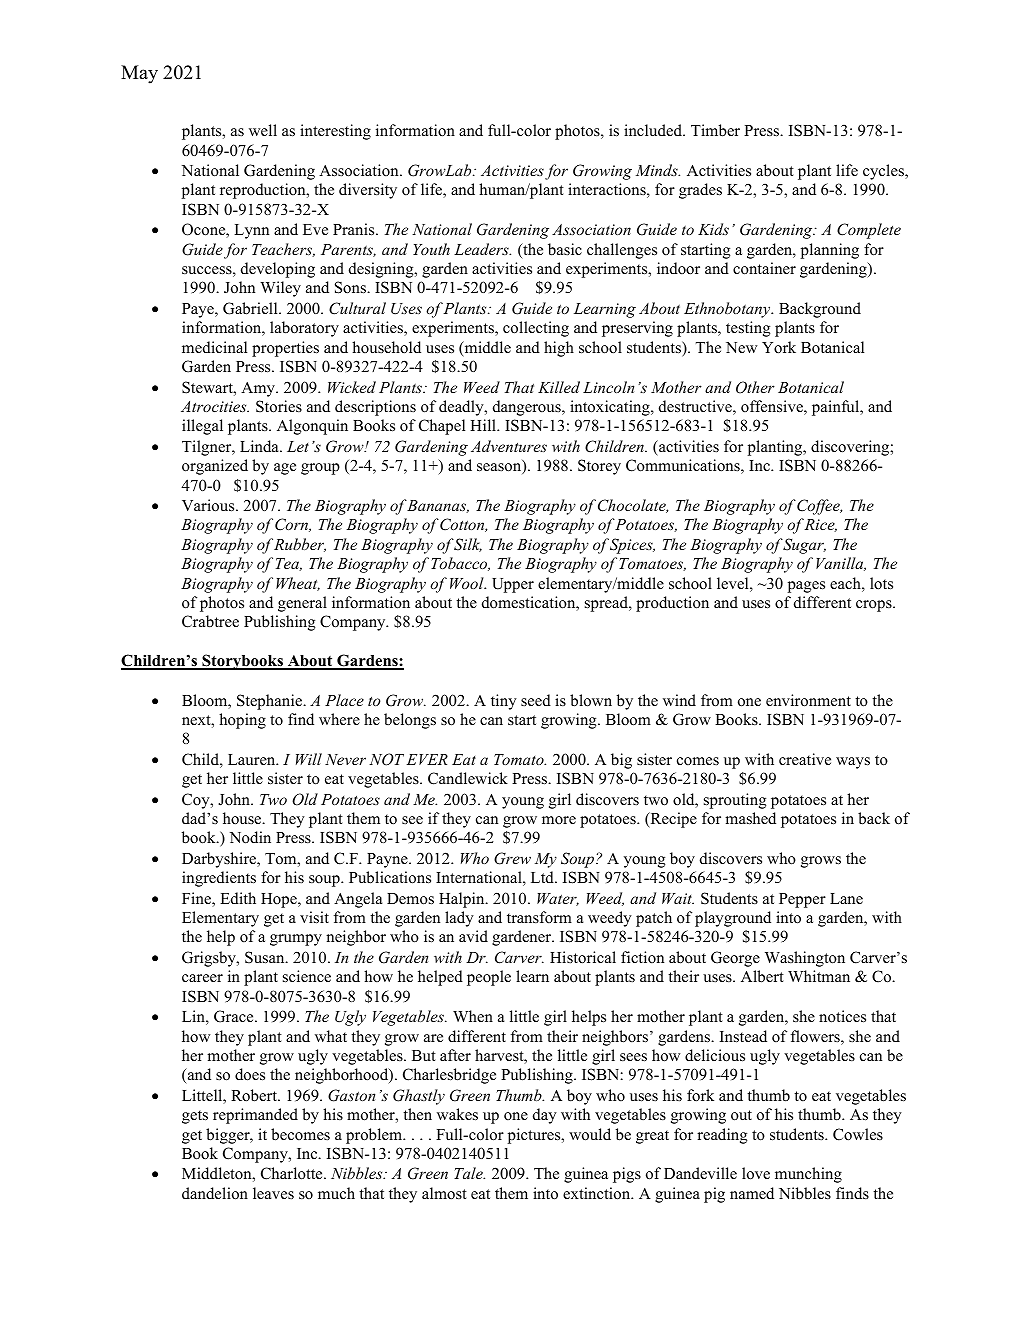 This screenshot has width=1030, height=1332. Describe the element at coordinates (513, 585) in the screenshot. I see `Upper` at that location.
